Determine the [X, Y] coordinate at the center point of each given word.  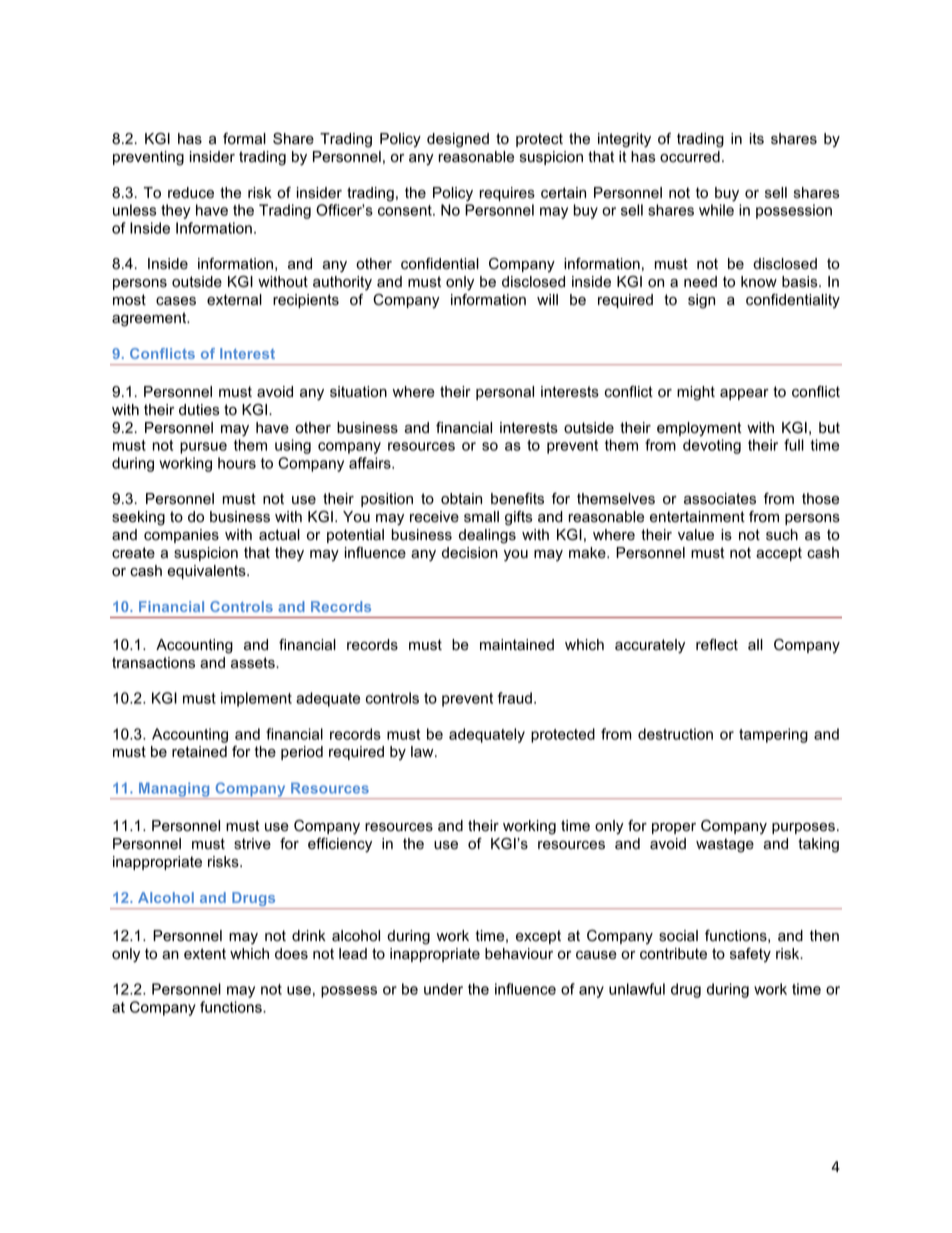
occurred [690, 157]
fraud [515, 698]
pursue [203, 448]
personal [505, 393]
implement [256, 699]
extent [205, 954]
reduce [191, 193]
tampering [773, 735]
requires [507, 194]
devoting [712, 446]
